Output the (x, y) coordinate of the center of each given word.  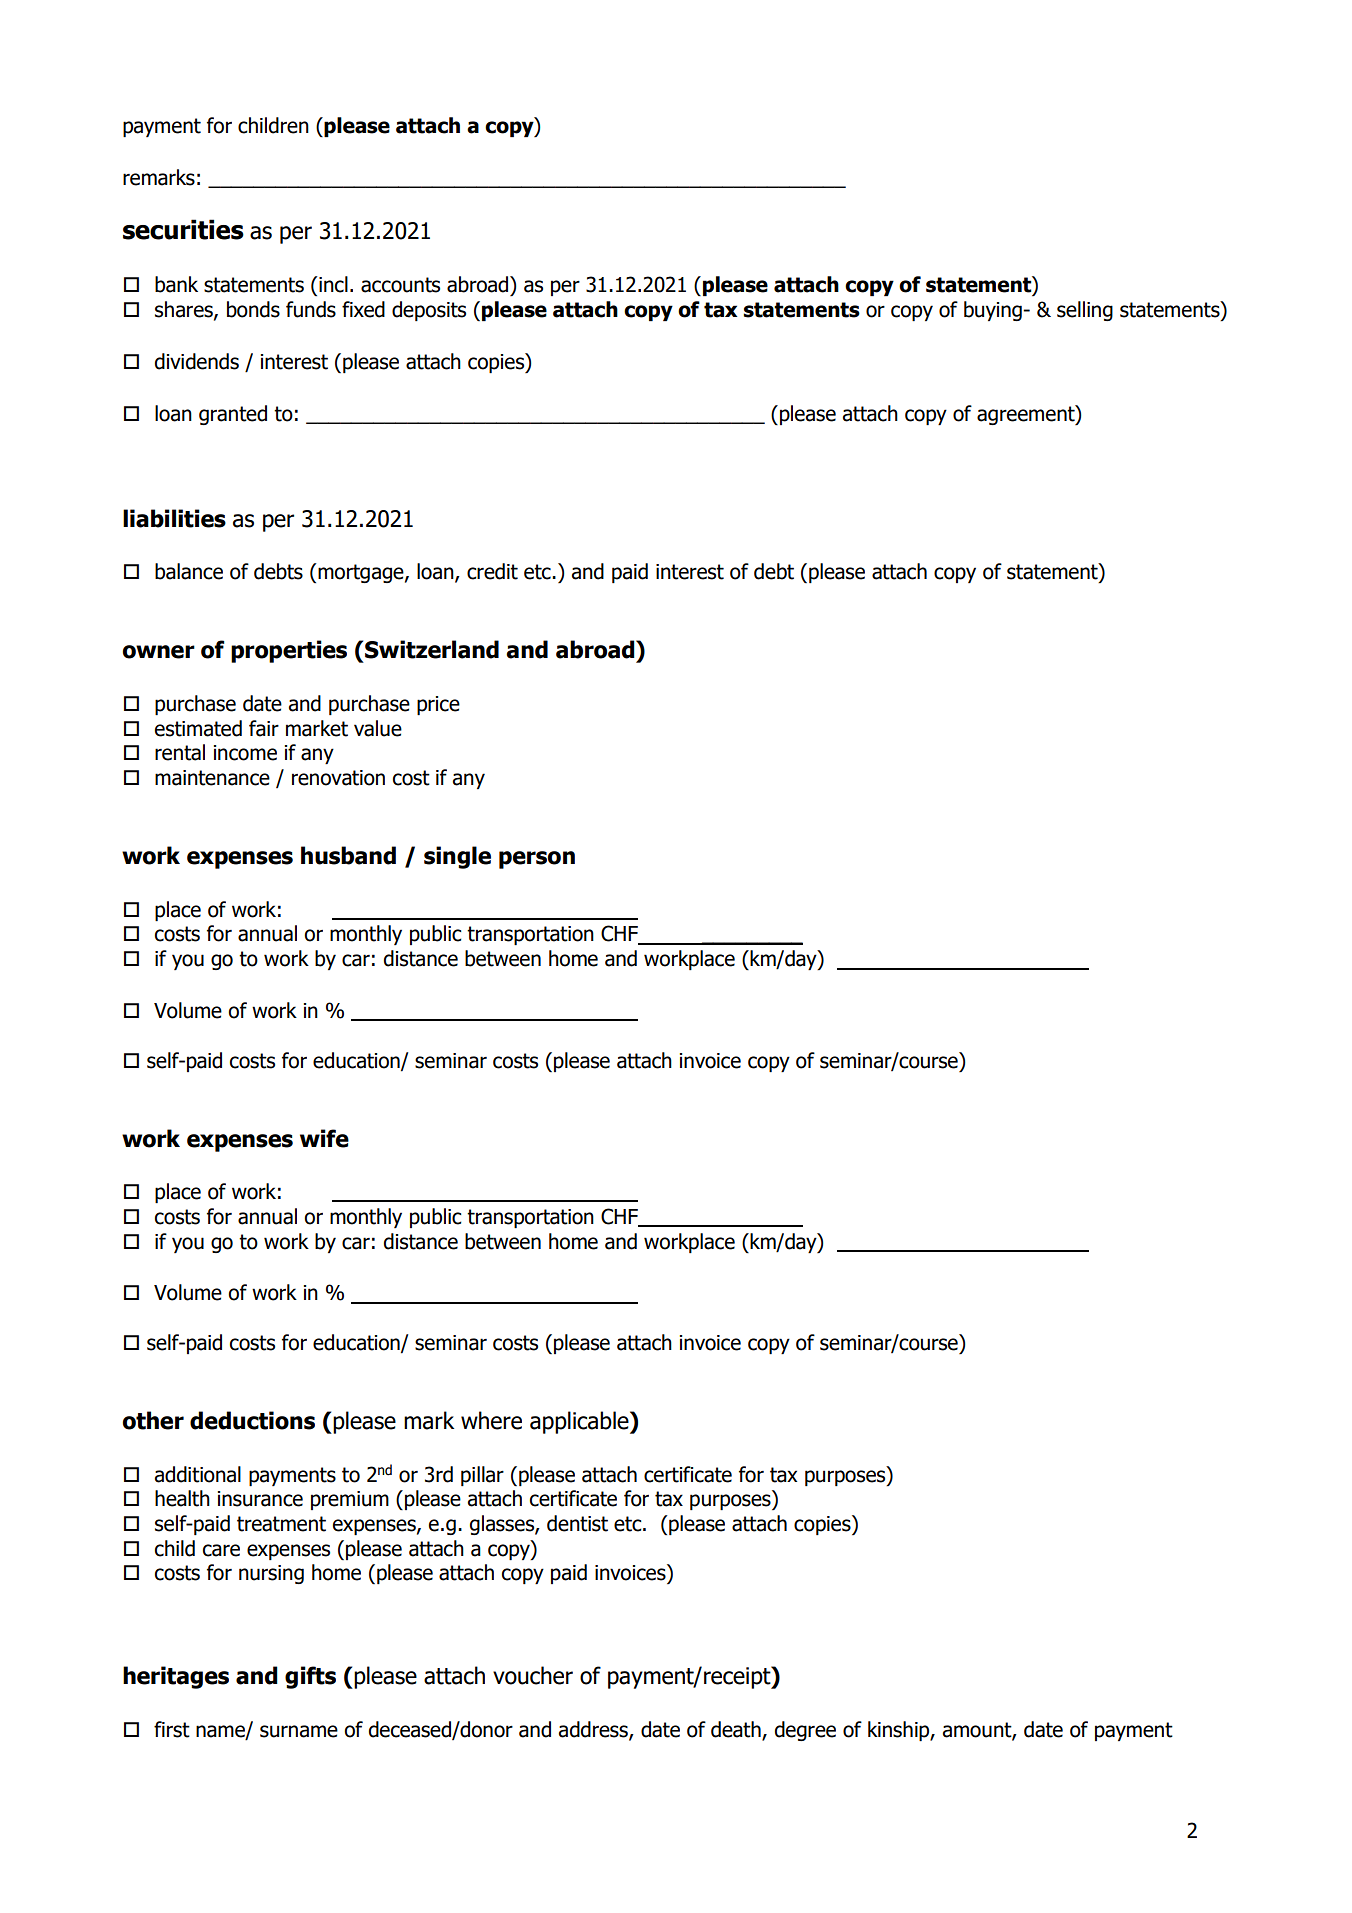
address (594, 1730)
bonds (253, 309)
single (457, 857)
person (537, 860)
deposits (429, 311)
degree (805, 1731)
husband (348, 855)
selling (1085, 311)
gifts (310, 1677)
